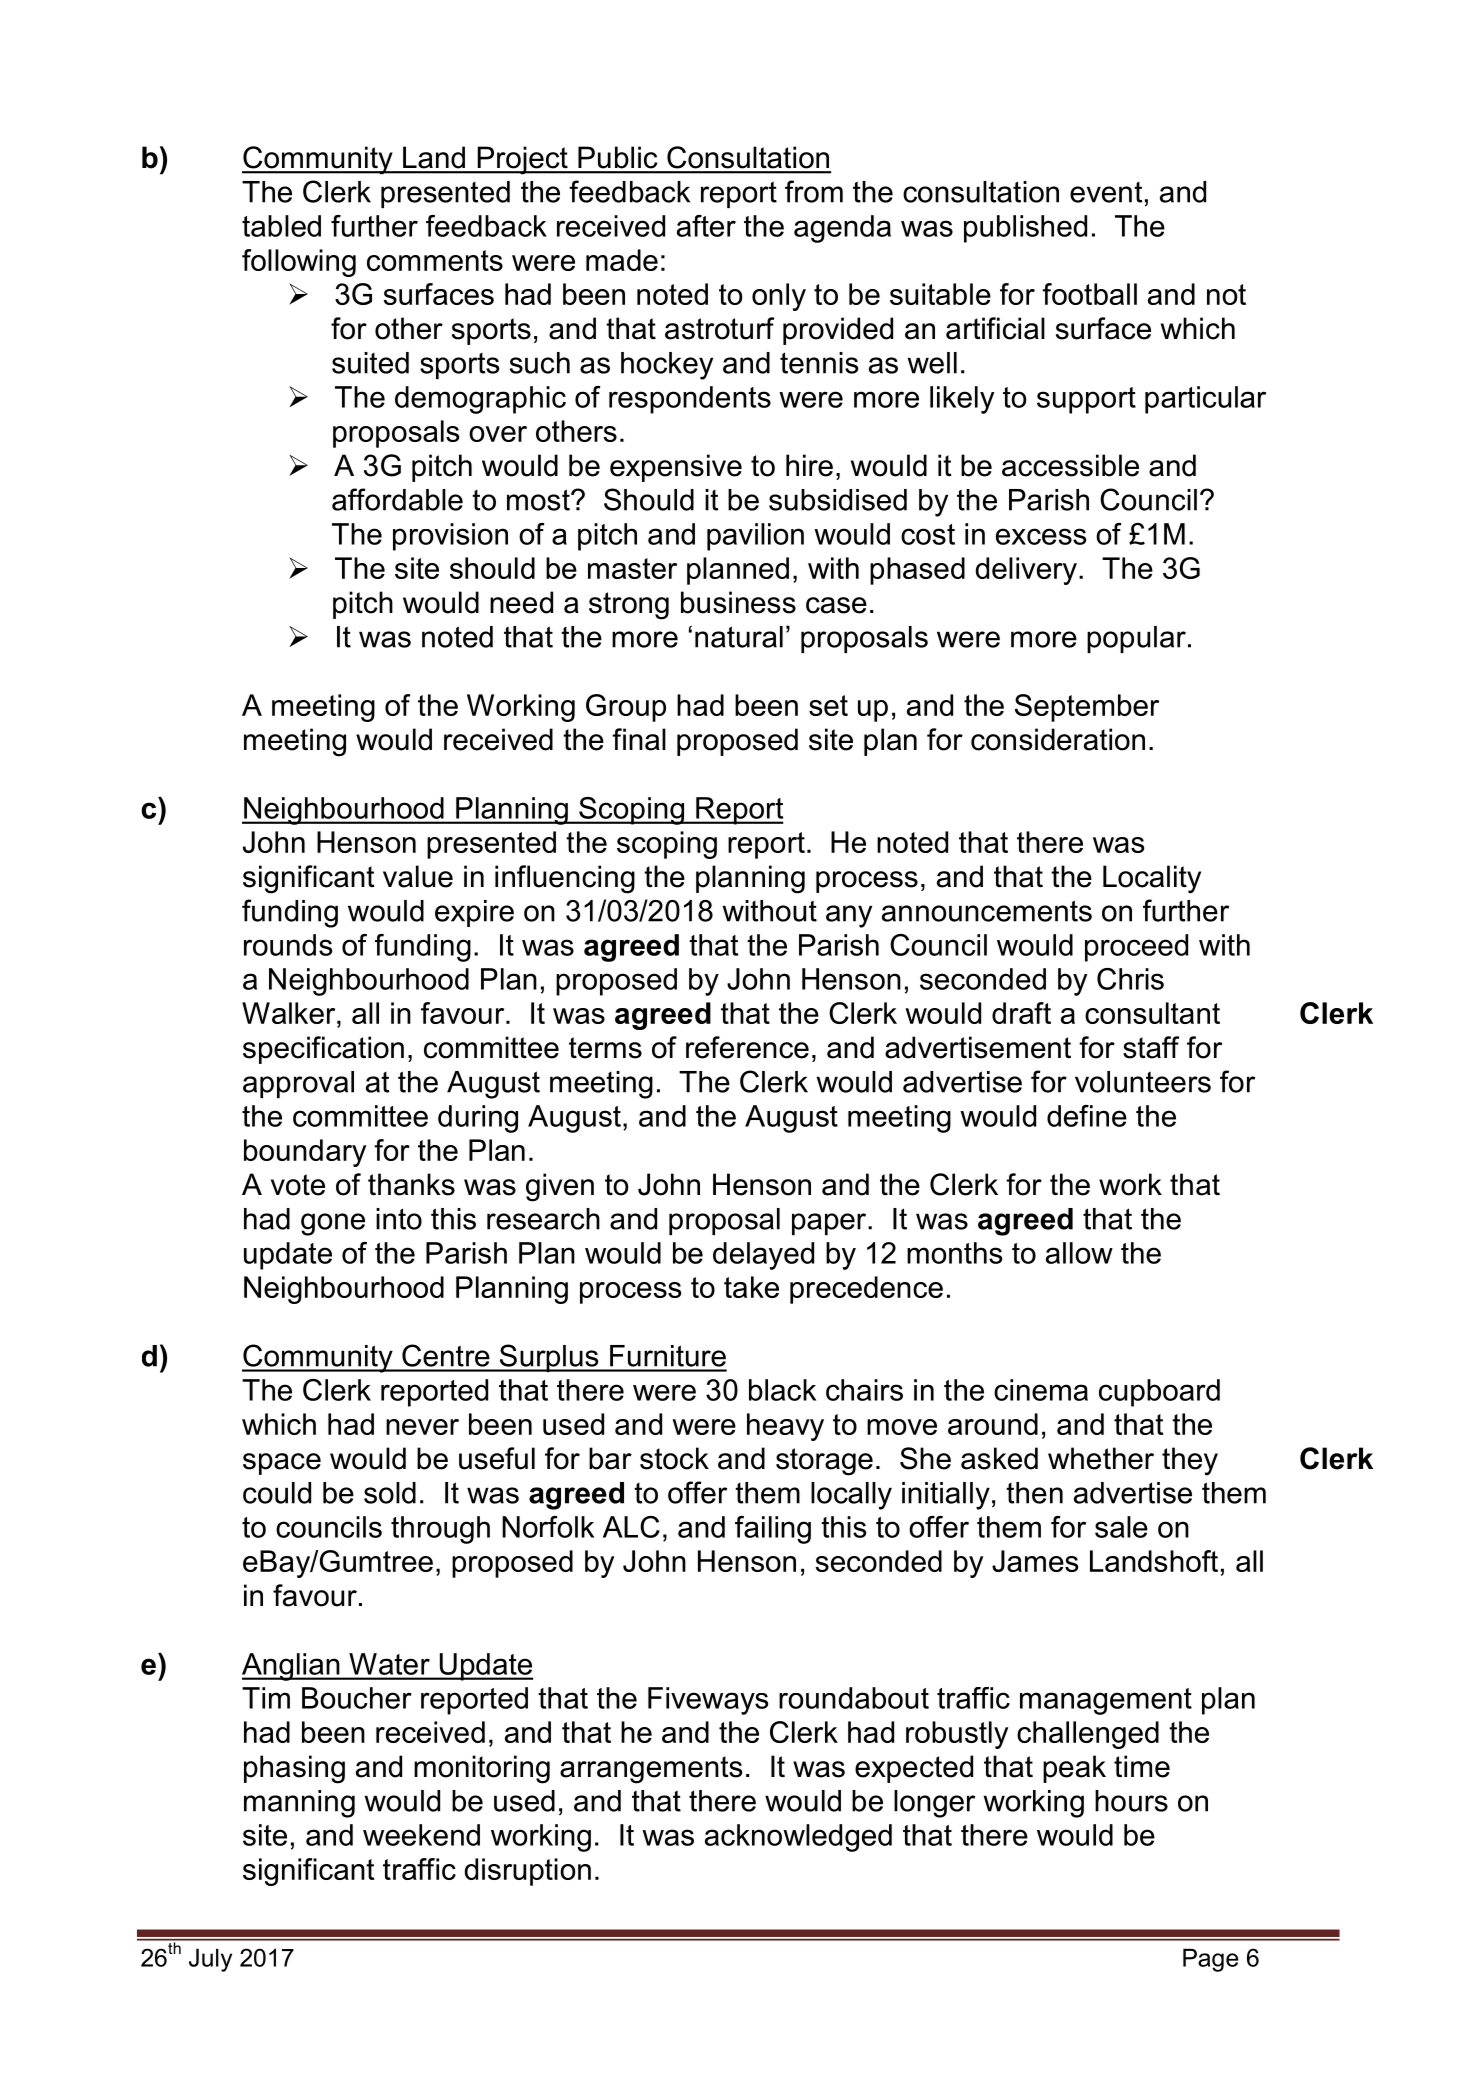 This screenshot has width=1476, height=2089. Describe the element at coordinates (1152, 879) in the screenshot. I see `Locality` at that location.
